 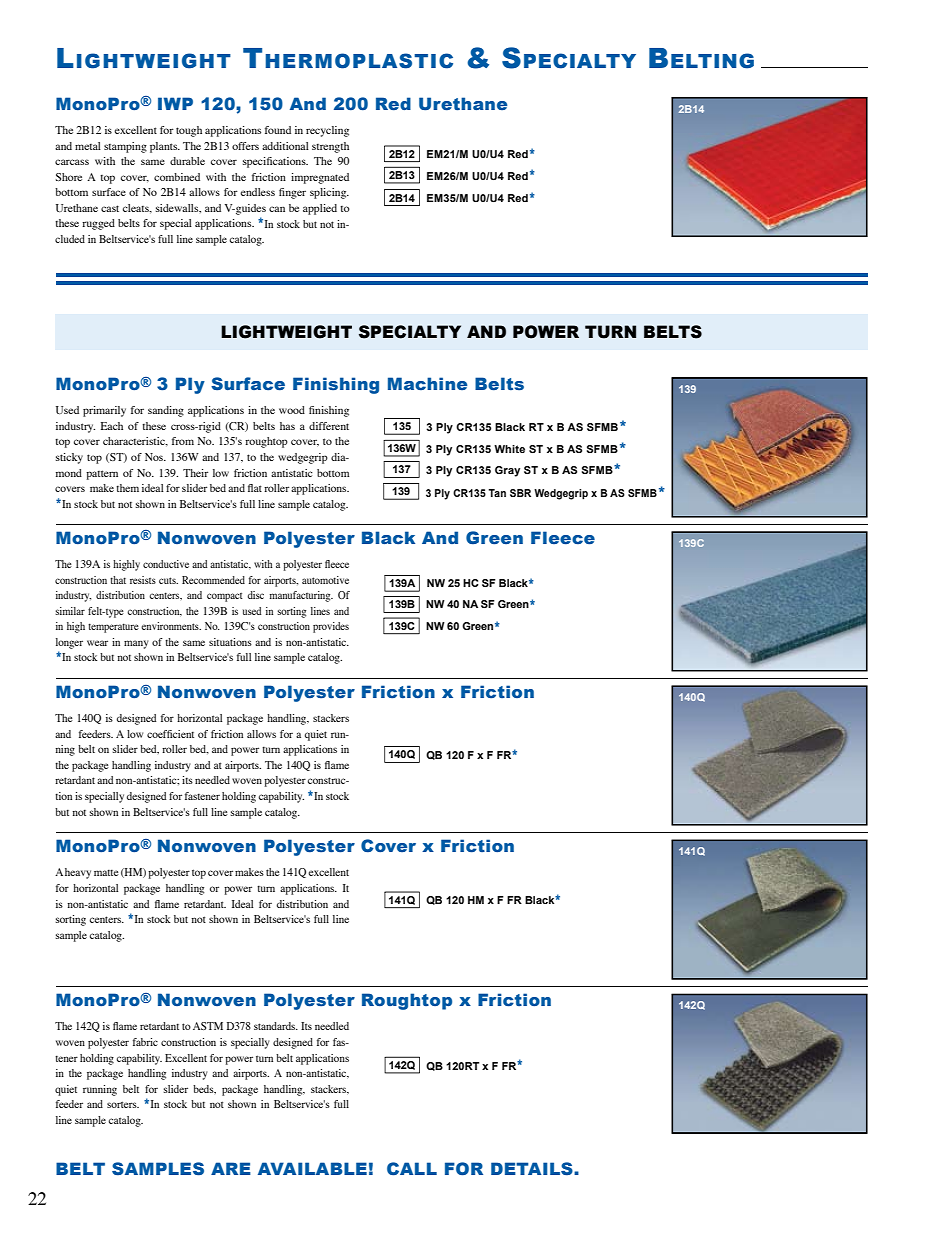 I want to click on matte, so click(x=106, y=872).
